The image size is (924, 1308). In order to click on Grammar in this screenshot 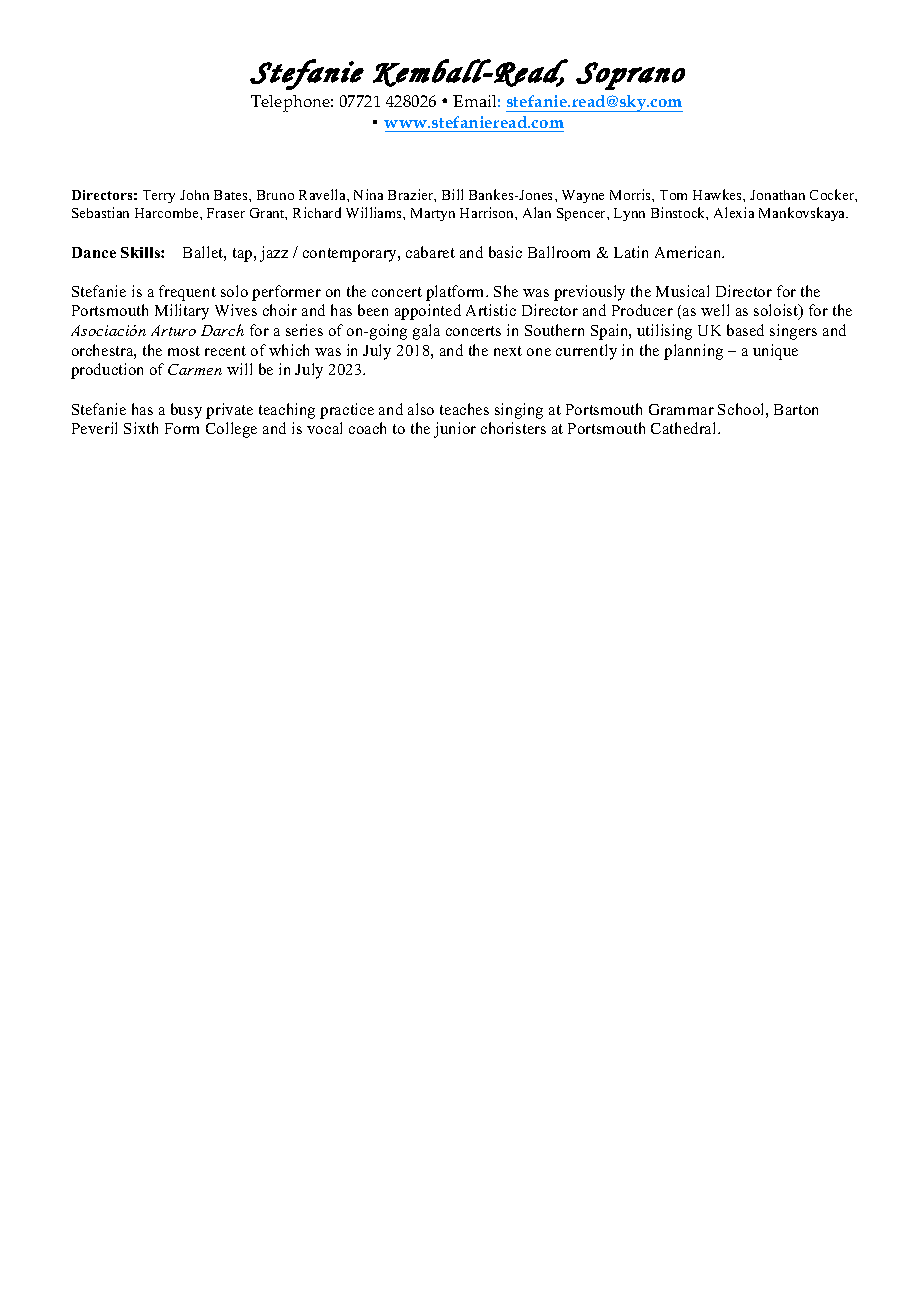, I will do `click(681, 409)`.
